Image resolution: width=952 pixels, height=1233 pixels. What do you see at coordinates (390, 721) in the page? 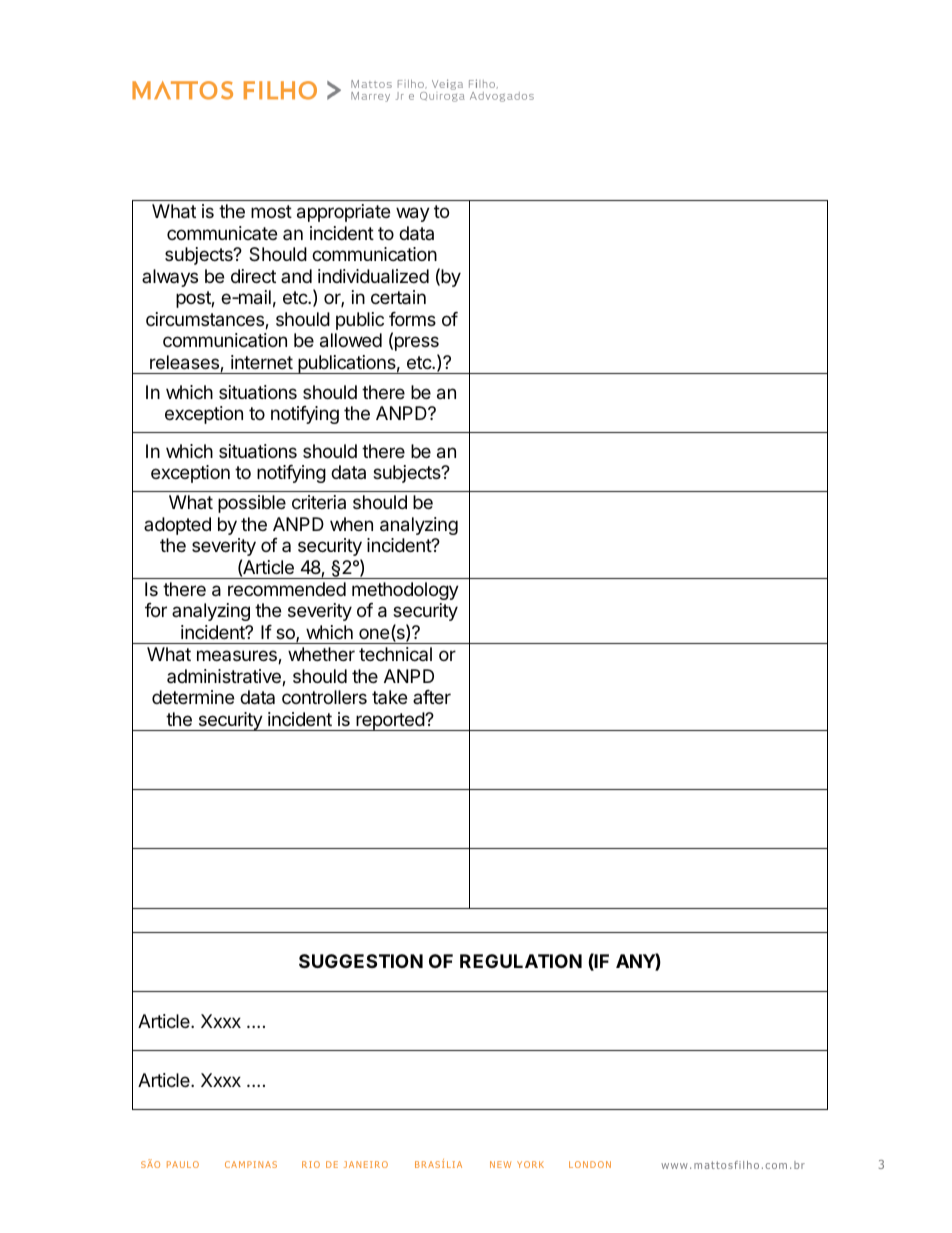
I see `reported` at bounding box center [390, 721].
